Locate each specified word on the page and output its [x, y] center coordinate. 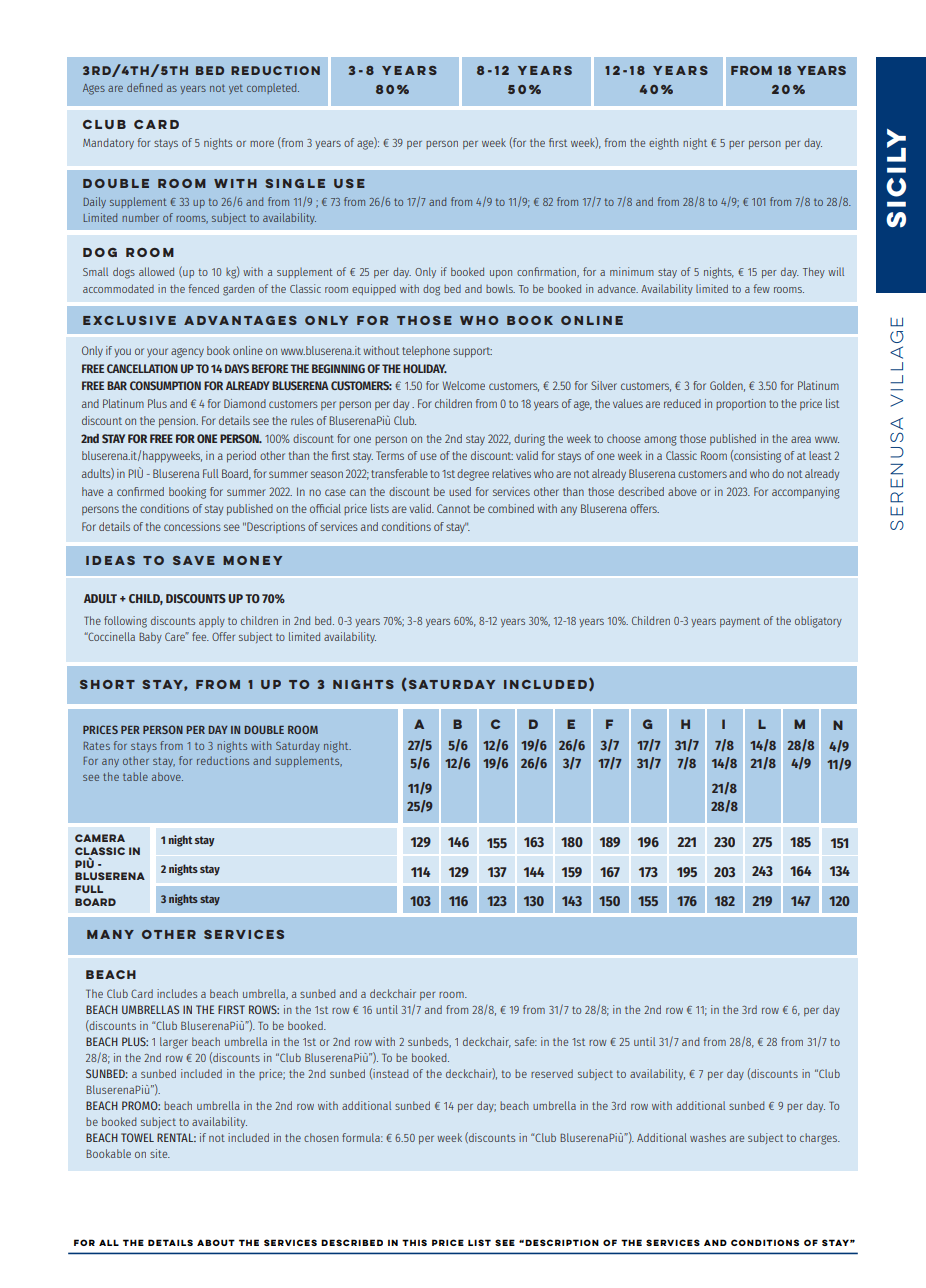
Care [176, 636]
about [216, 1242]
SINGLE [295, 183]
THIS [414, 1242]
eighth [664, 144]
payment [740, 622]
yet [236, 89]
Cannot [453, 508]
